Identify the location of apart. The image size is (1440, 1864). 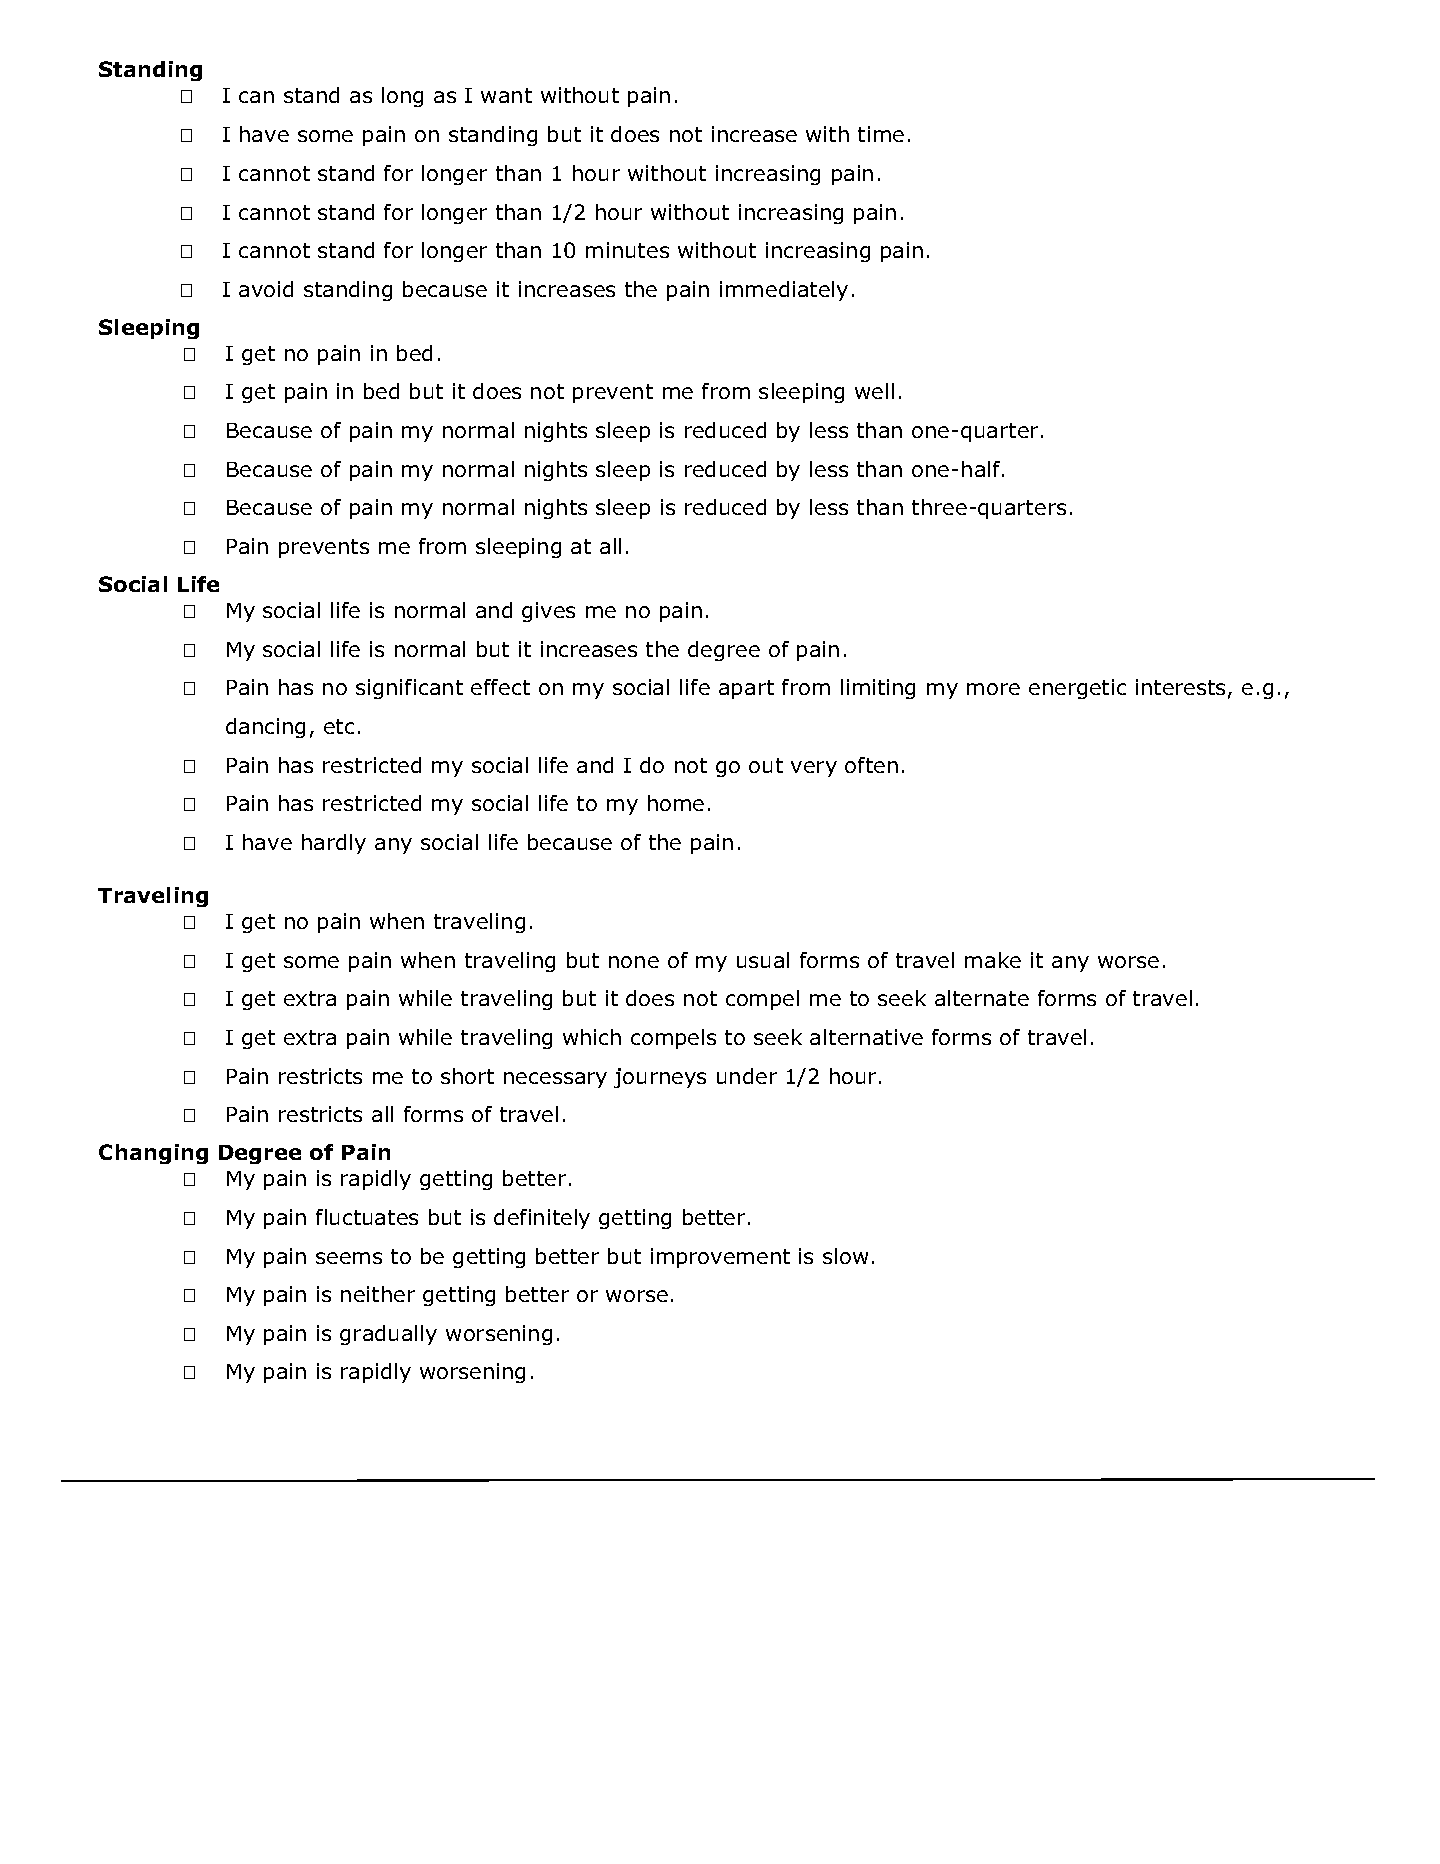
(746, 689).
